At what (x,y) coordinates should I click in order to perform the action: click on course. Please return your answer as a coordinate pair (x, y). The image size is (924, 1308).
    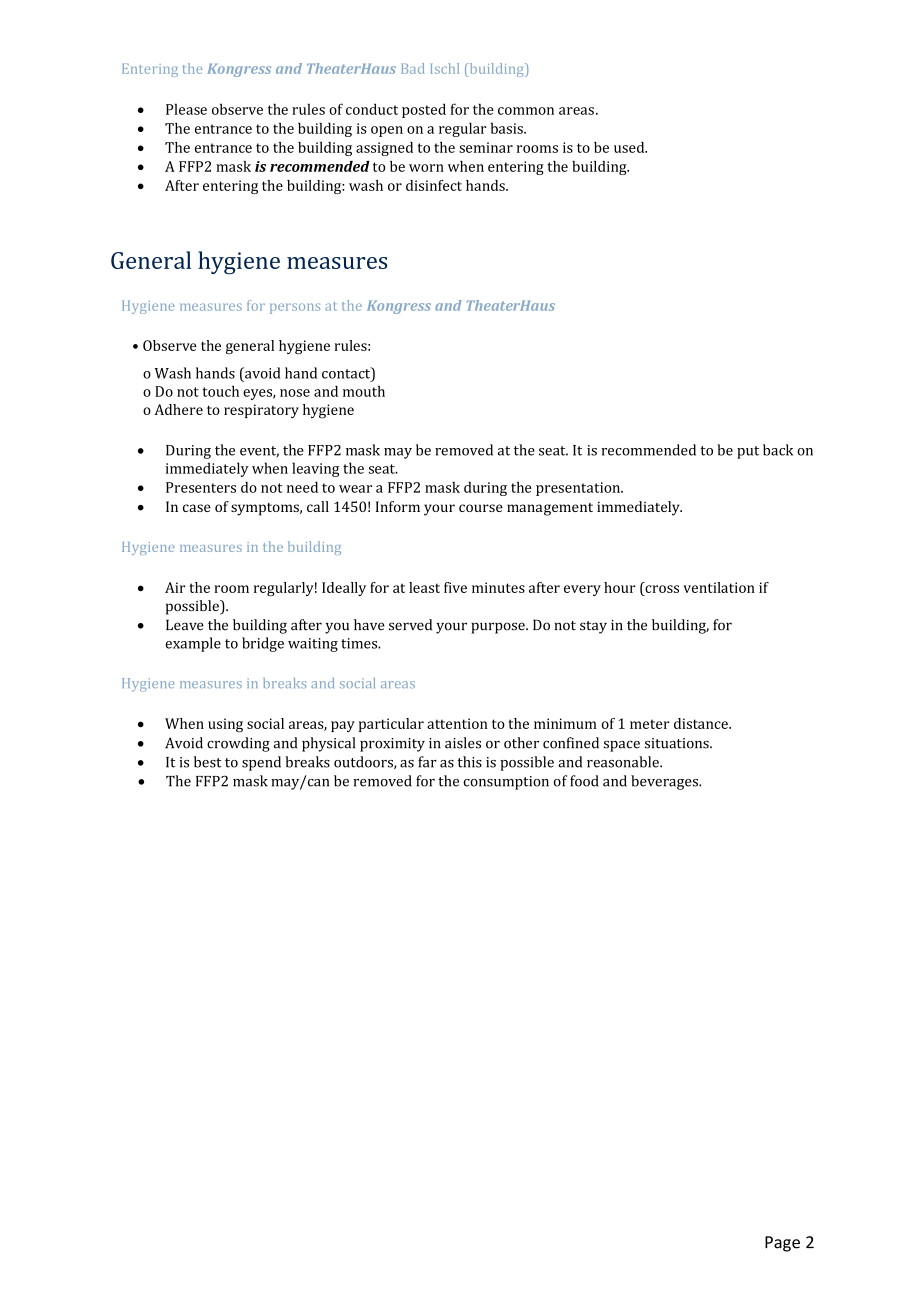
    Looking at the image, I should click on (481, 508).
